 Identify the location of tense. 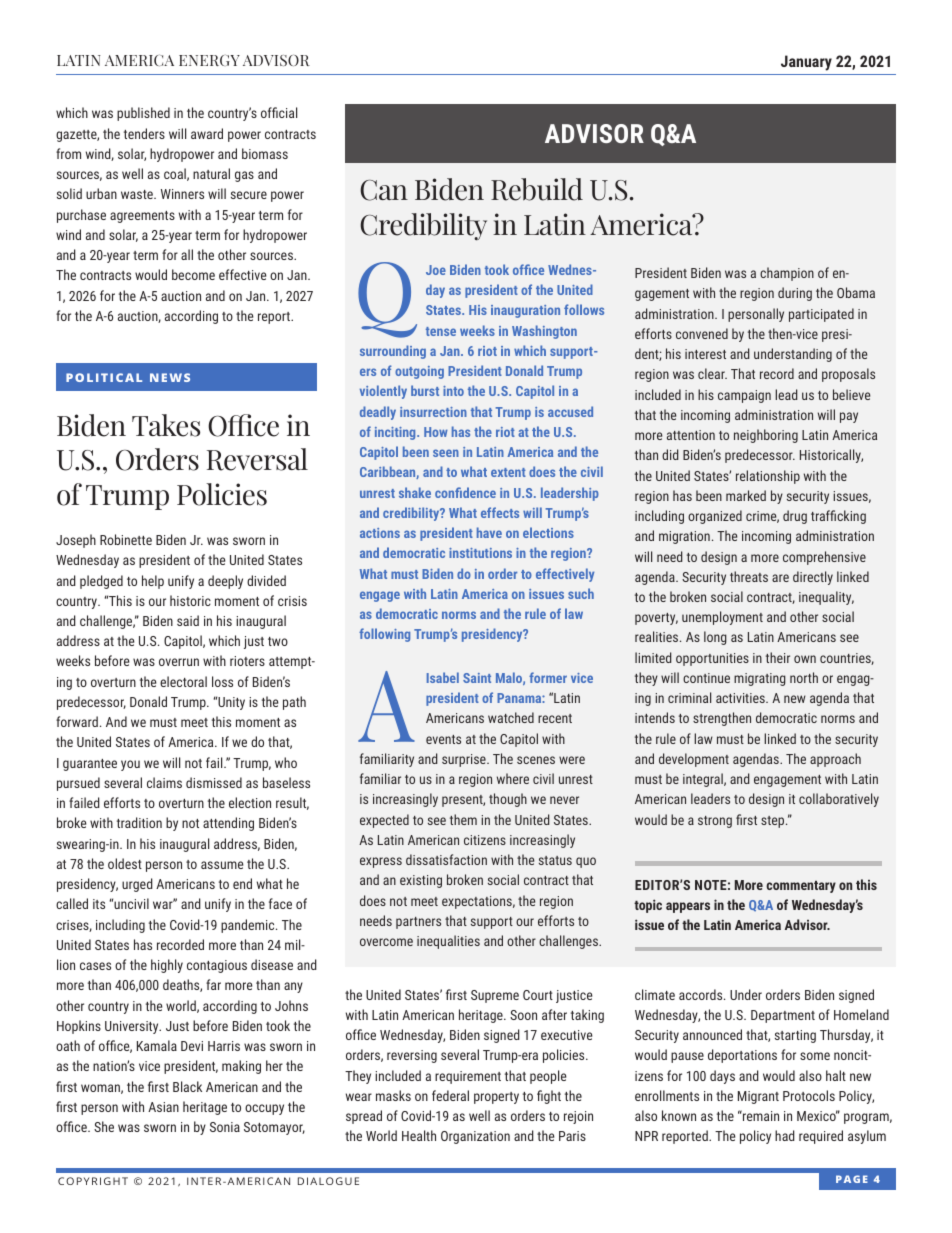
(441, 331).
